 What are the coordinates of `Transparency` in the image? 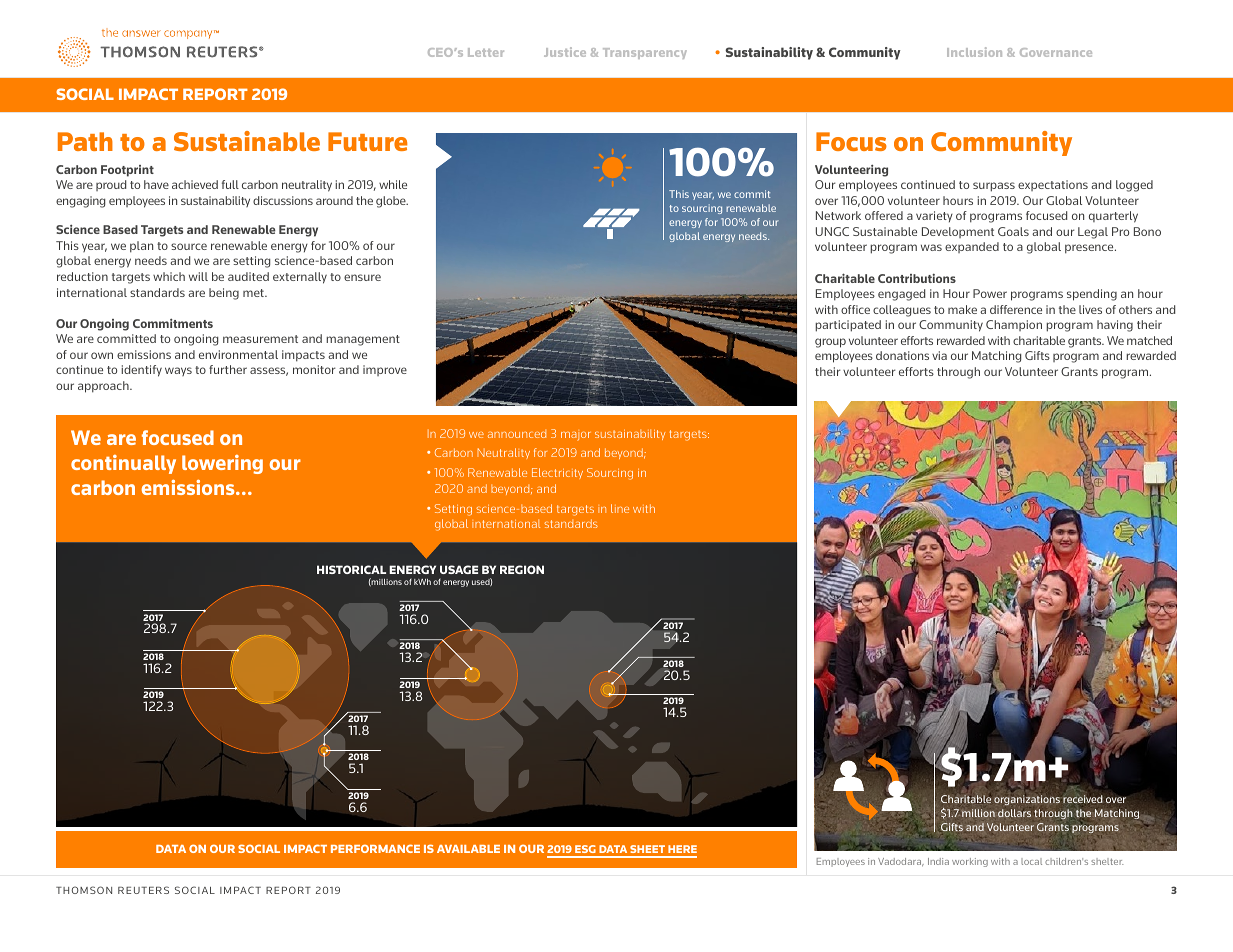 It's located at (645, 53).
